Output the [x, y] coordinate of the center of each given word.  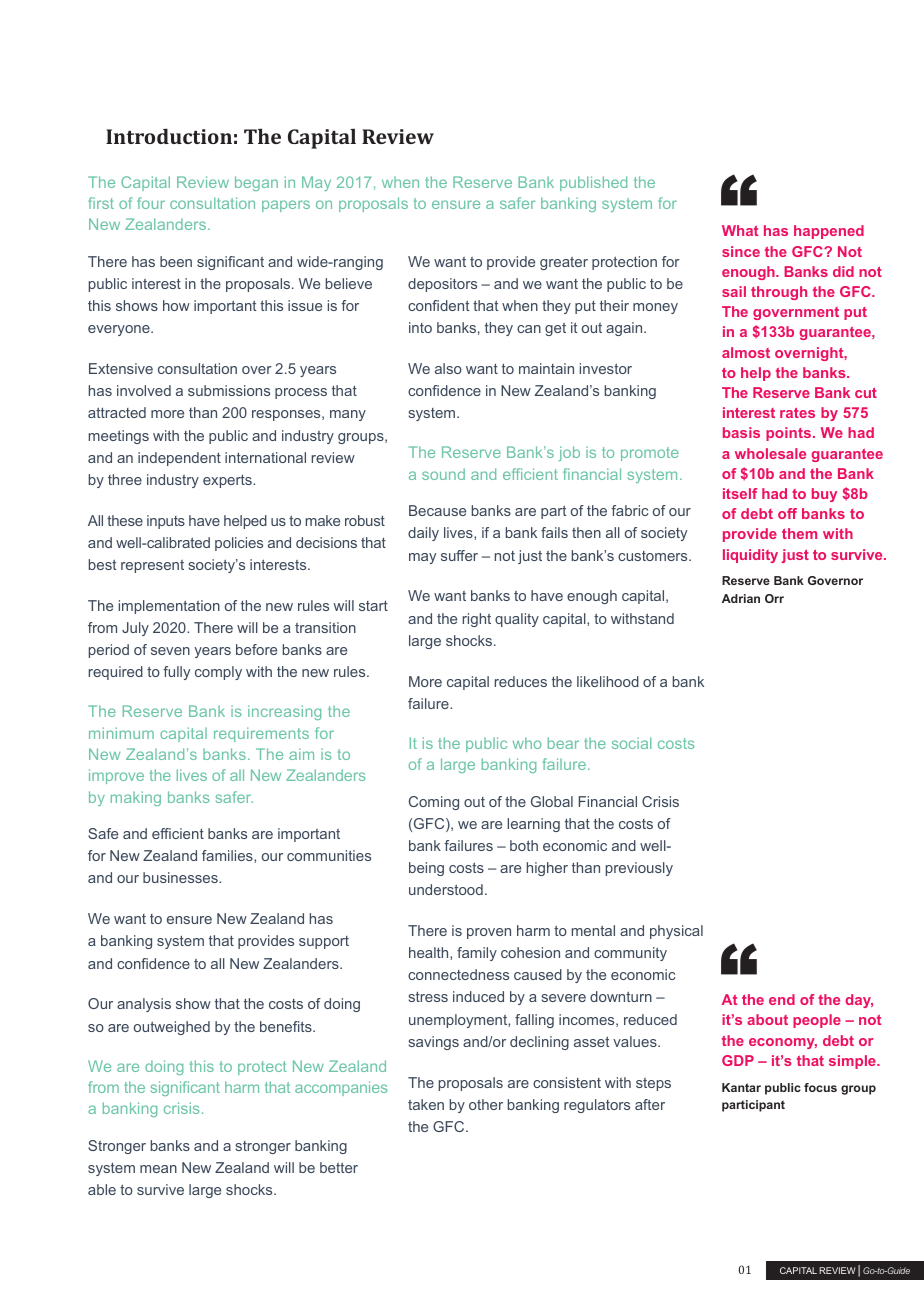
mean [158, 1169]
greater [564, 263]
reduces [520, 681]
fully [176, 673]
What [740, 230]
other [486, 1104]
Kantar [741, 1087]
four [151, 203]
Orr [774, 598]
